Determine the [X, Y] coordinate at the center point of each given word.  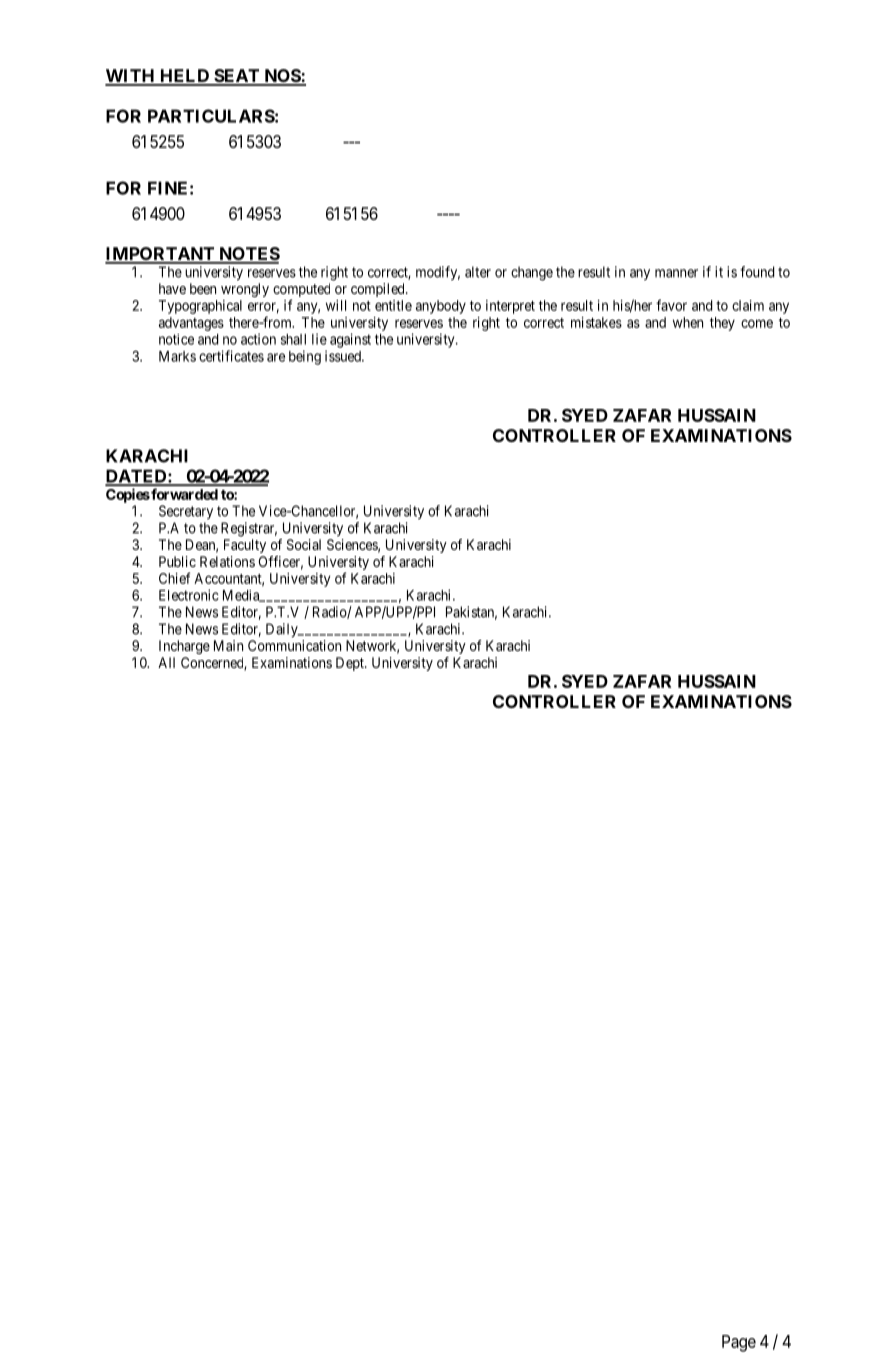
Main [228, 645]
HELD [185, 77]
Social [304, 544]
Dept [351, 664]
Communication [294, 645]
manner [676, 273]
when [688, 322]
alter [478, 272]
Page [739, 1343]
